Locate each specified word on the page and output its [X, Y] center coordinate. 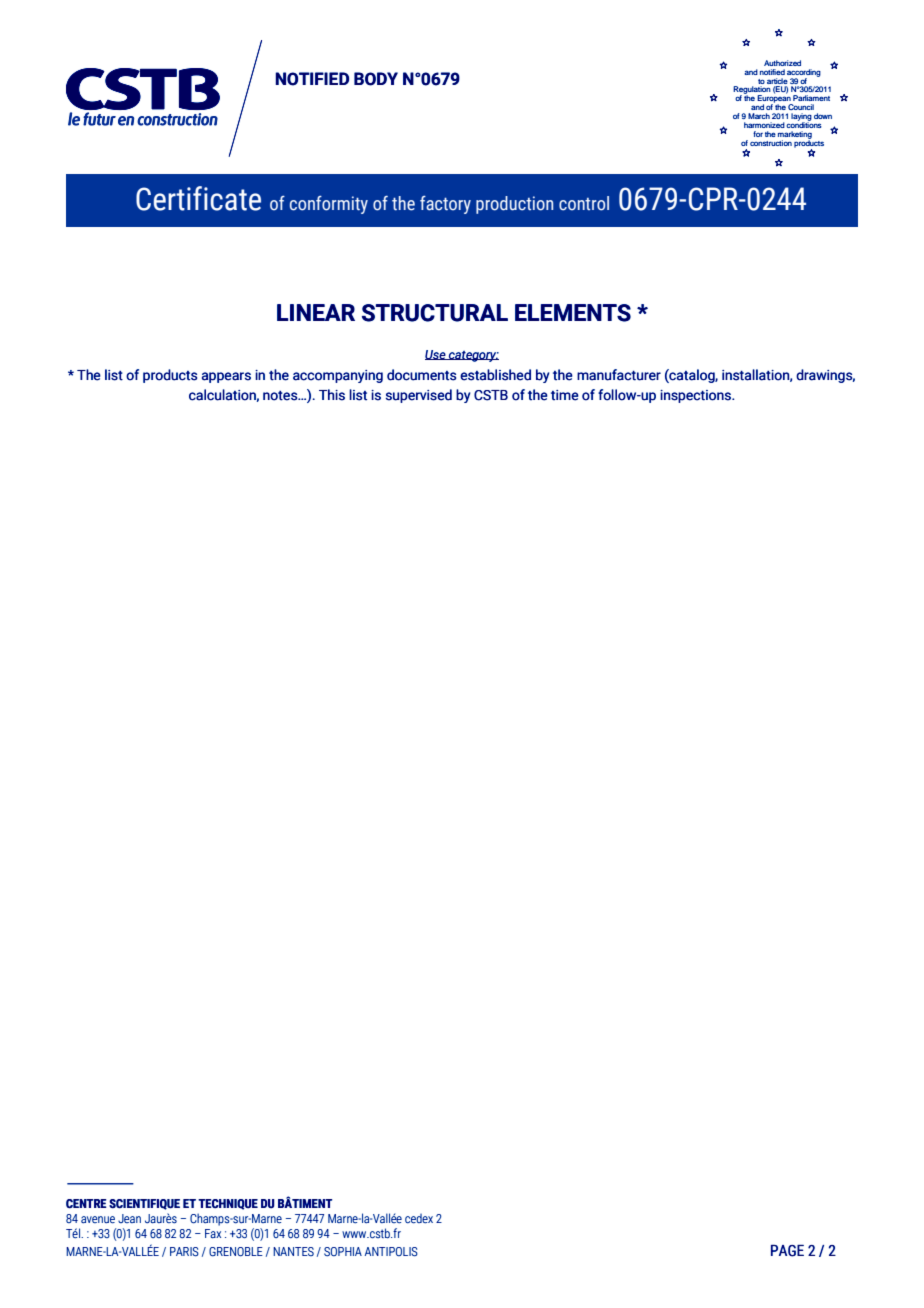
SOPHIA [343, 1252]
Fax [213, 1234]
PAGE [787, 1251]
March [759, 116]
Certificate [198, 198]
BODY [376, 79]
